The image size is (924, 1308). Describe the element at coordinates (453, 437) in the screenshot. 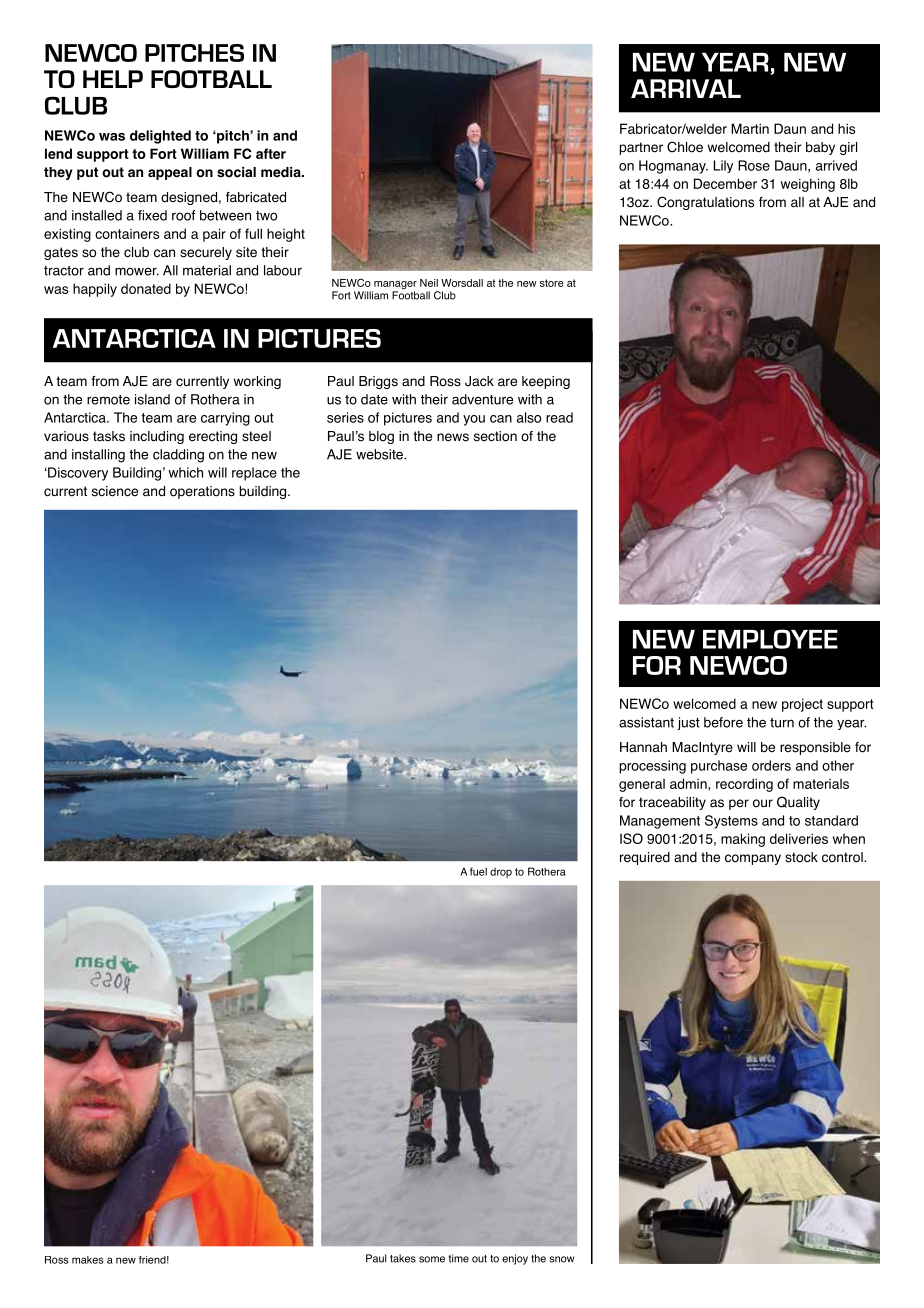

I see `news` at that location.
